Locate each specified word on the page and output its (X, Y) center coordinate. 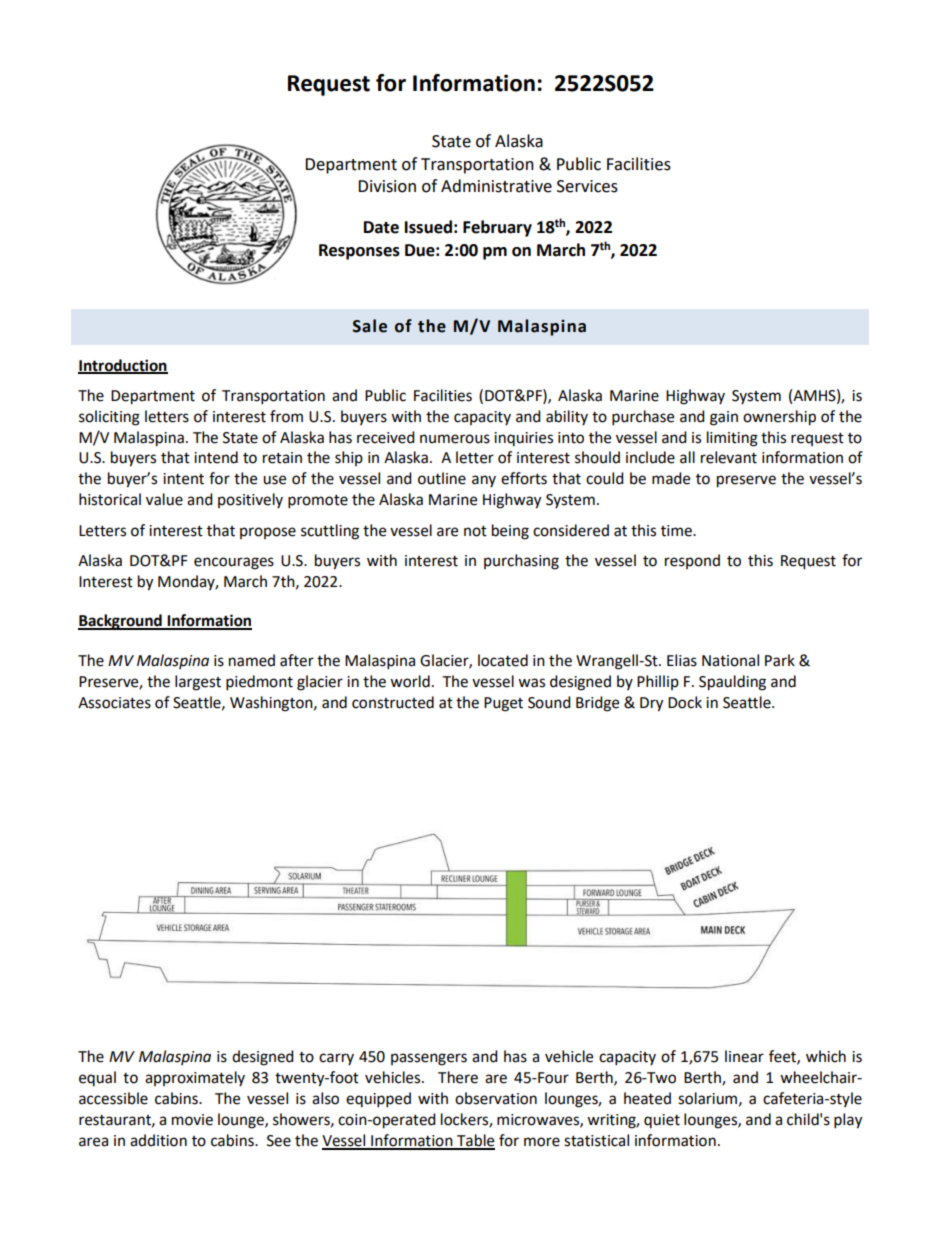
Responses (359, 252)
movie (192, 1120)
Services (587, 186)
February (497, 228)
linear (744, 1056)
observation (496, 1098)
